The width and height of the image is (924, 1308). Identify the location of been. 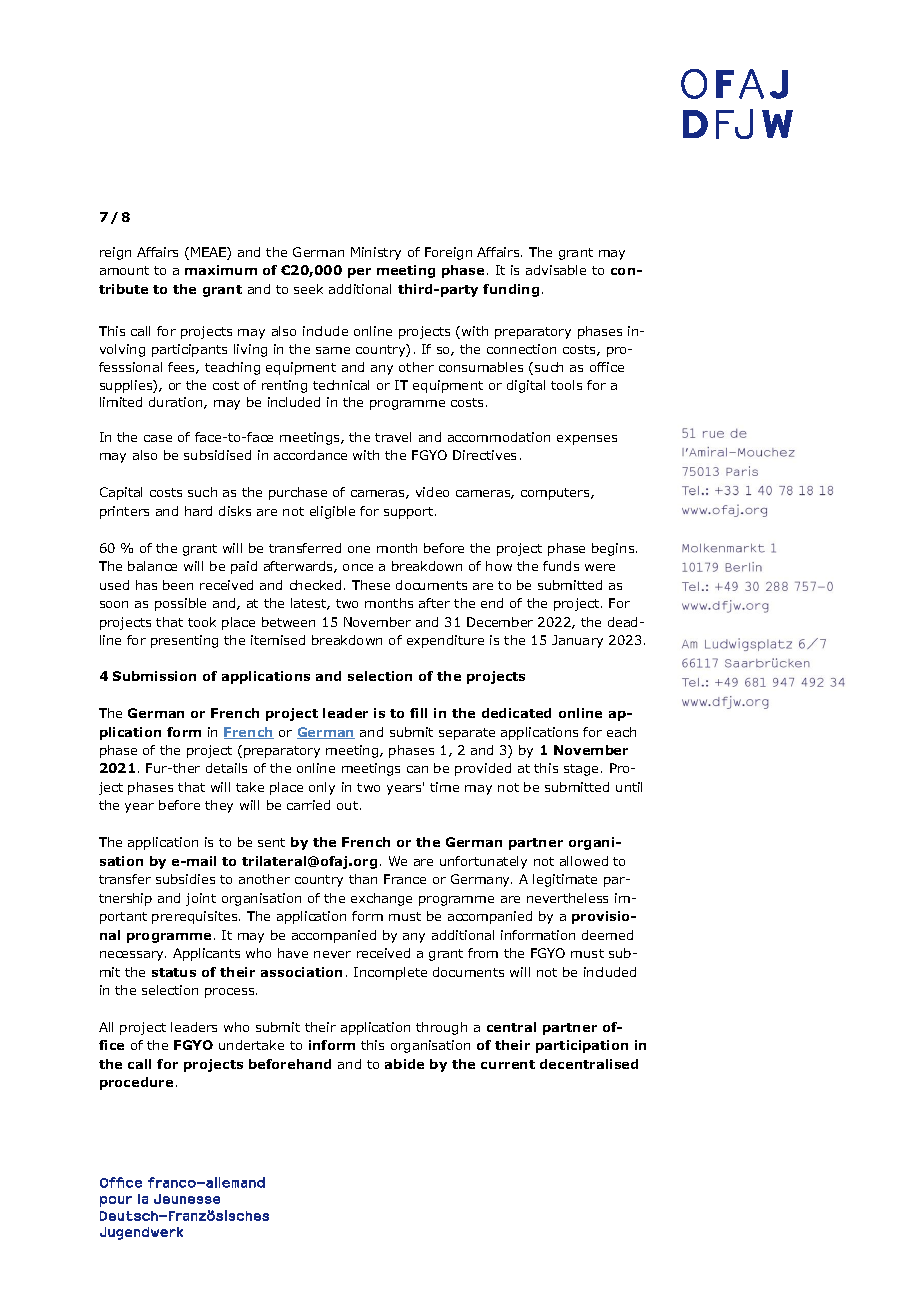
(178, 585).
